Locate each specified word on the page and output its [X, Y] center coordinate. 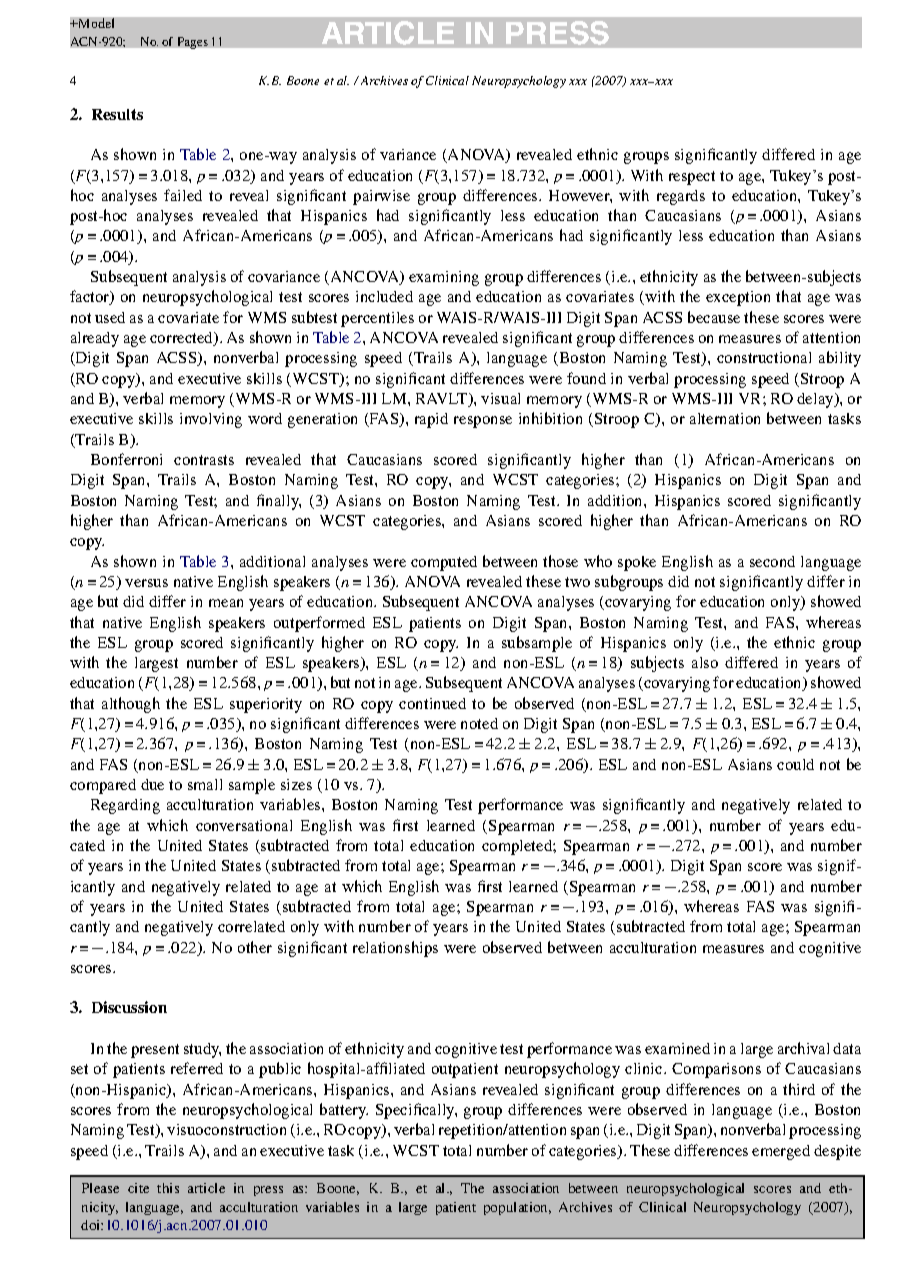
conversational [244, 825]
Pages [193, 43]
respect [692, 178]
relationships [395, 949]
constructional [764, 357]
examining [444, 278]
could [795, 764]
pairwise [381, 197]
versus [146, 583]
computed [444, 563]
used [110, 317]
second [772, 561]
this [168, 1188]
